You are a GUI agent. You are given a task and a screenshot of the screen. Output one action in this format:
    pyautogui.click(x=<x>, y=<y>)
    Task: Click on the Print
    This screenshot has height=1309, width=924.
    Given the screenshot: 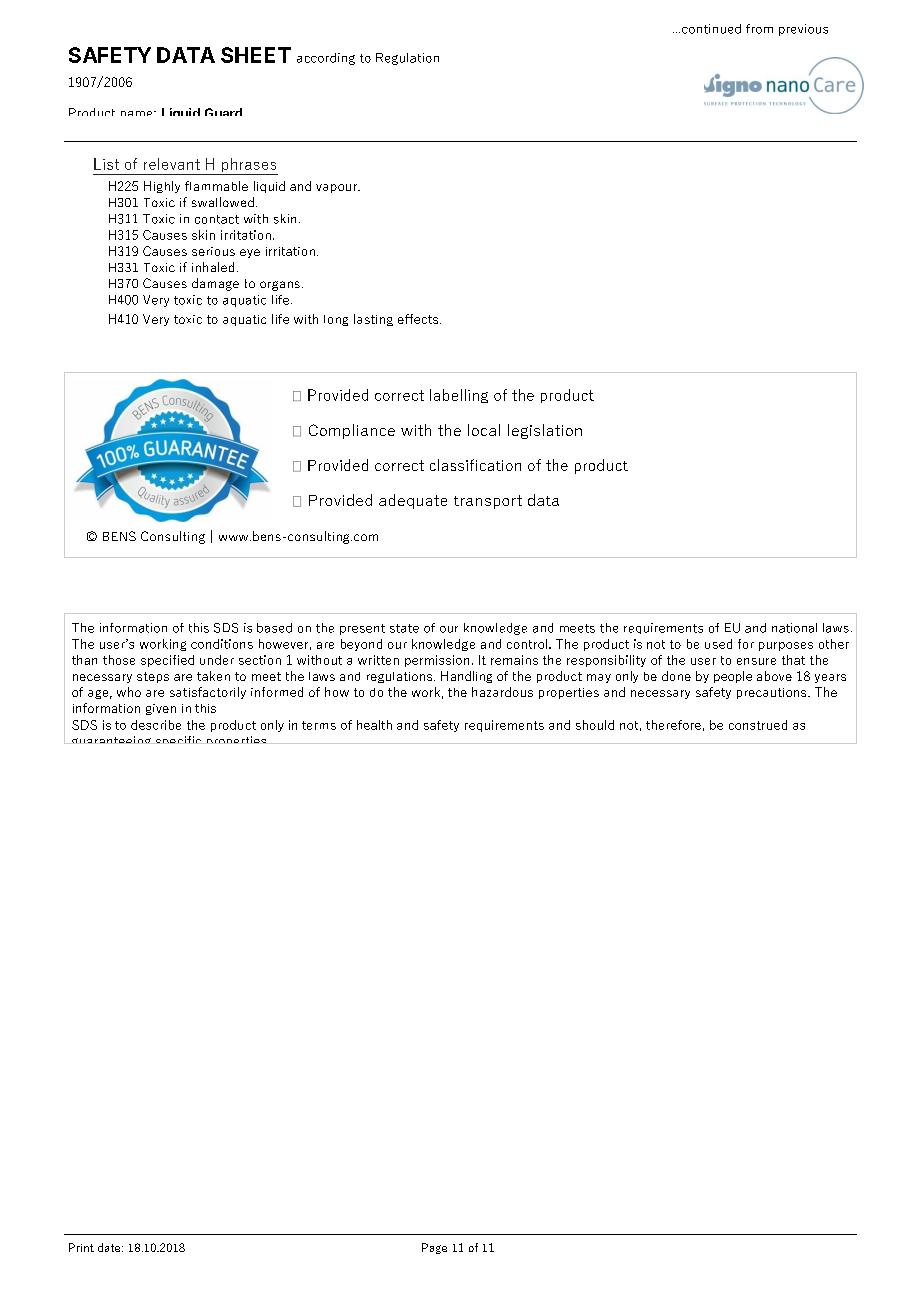 What is the action you would take?
    pyautogui.click(x=81, y=1247)
